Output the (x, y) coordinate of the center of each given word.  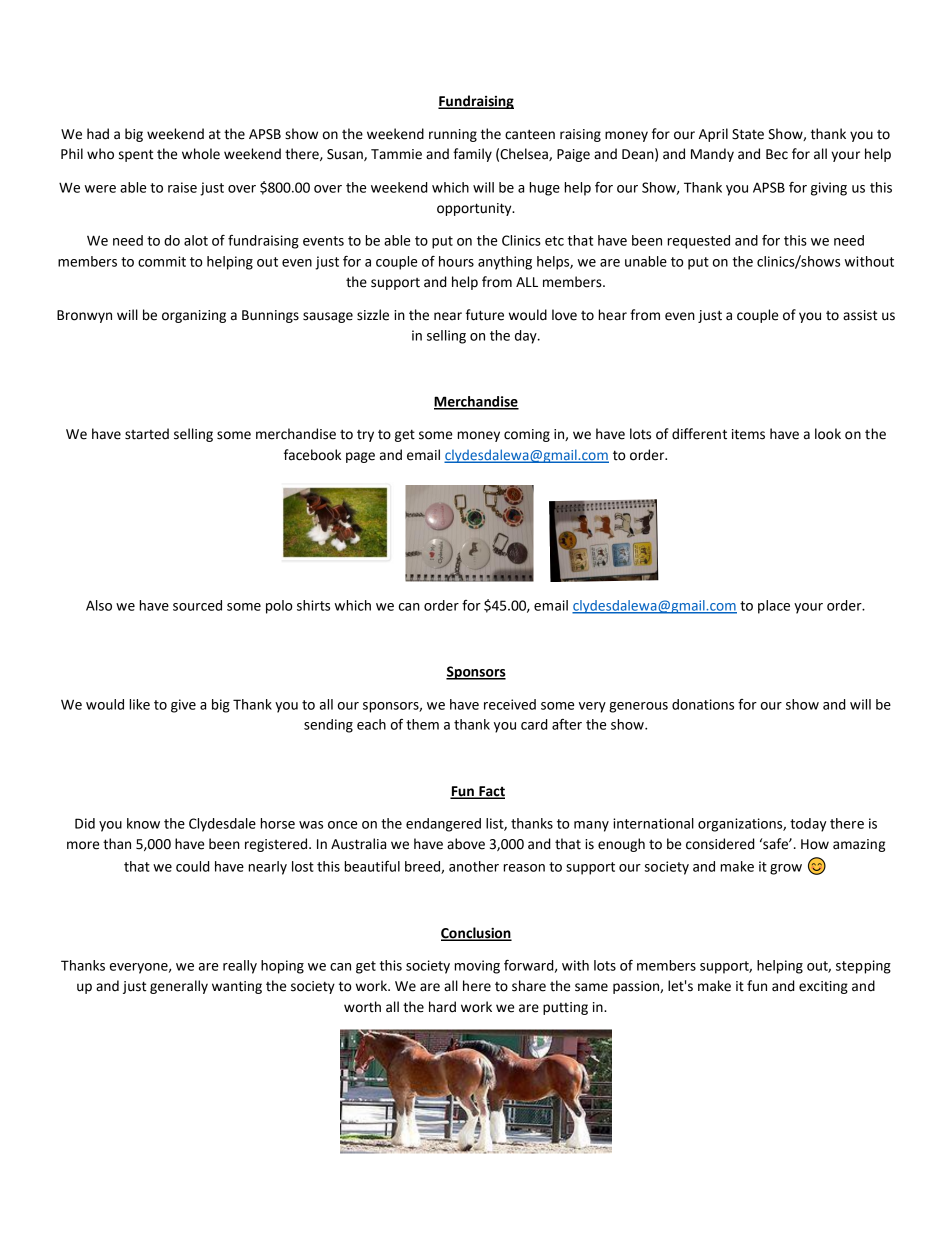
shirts (313, 605)
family (472, 155)
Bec (777, 154)
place (774, 607)
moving (477, 967)
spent (136, 155)
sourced (197, 605)
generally (179, 987)
